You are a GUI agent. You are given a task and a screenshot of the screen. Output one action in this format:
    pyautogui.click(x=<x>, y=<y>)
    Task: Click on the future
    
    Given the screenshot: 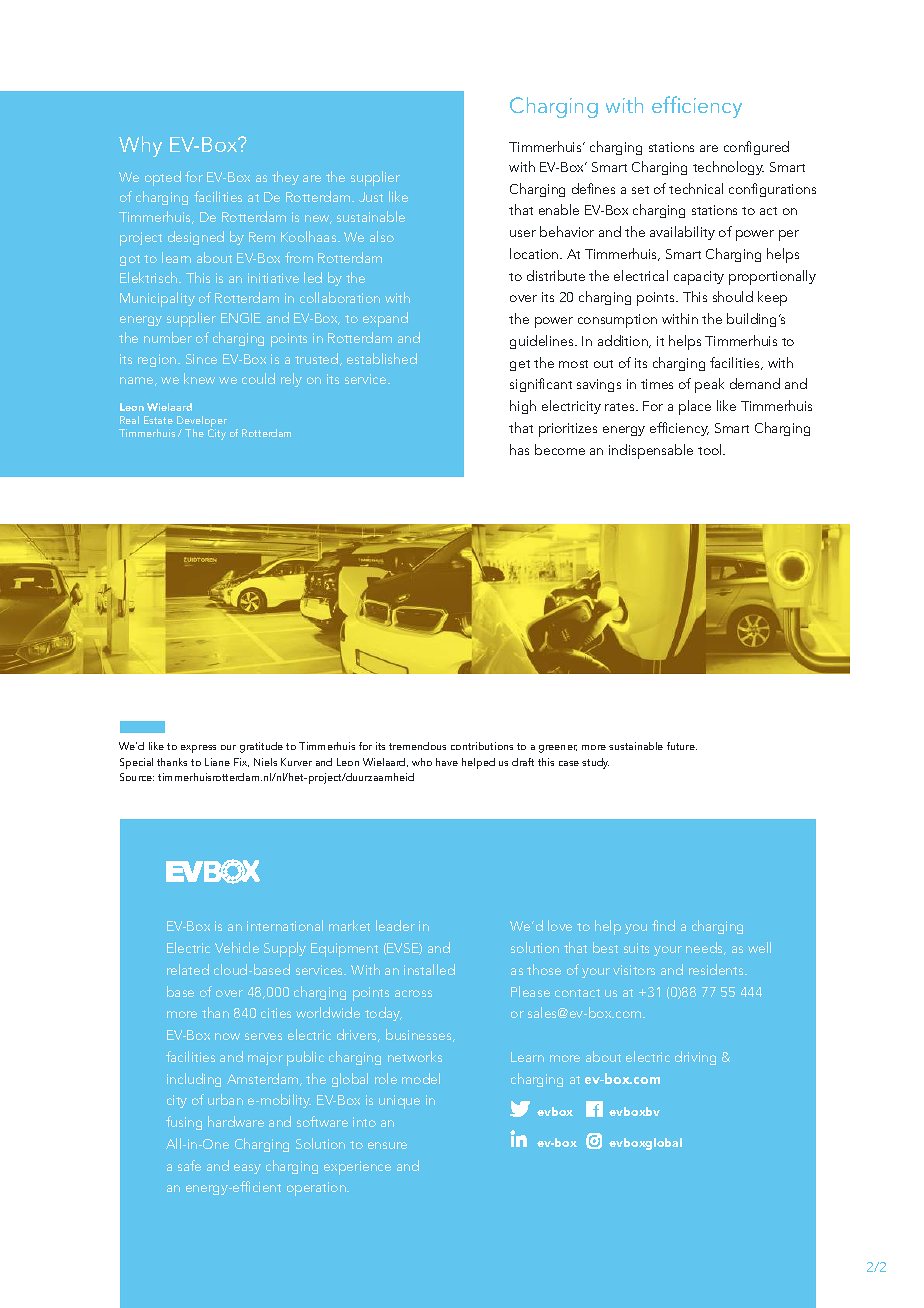 What is the action you would take?
    pyautogui.click(x=682, y=746)
